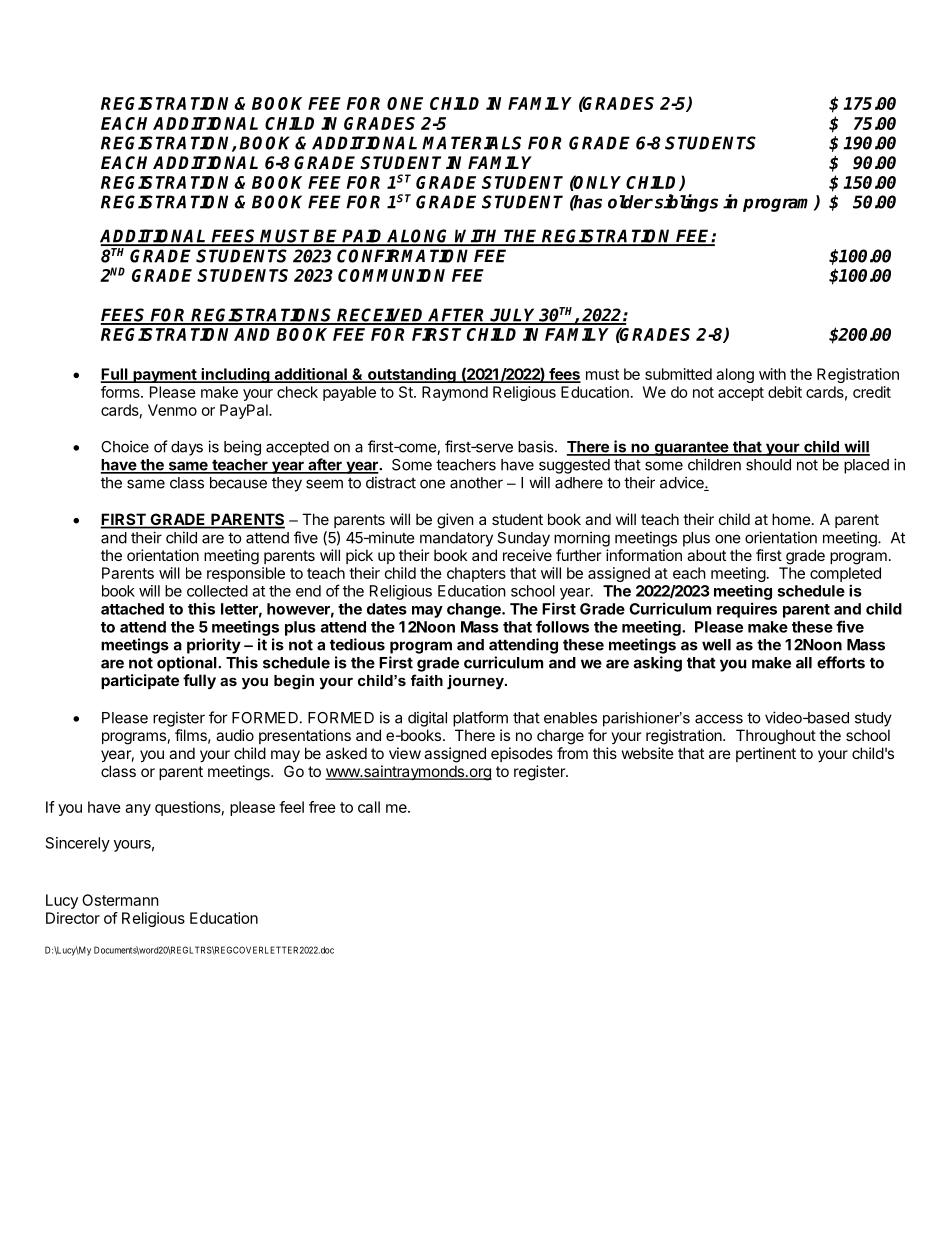 The image size is (952, 1233). Describe the element at coordinates (364, 237) in the screenshot. I see `PAID` at that location.
